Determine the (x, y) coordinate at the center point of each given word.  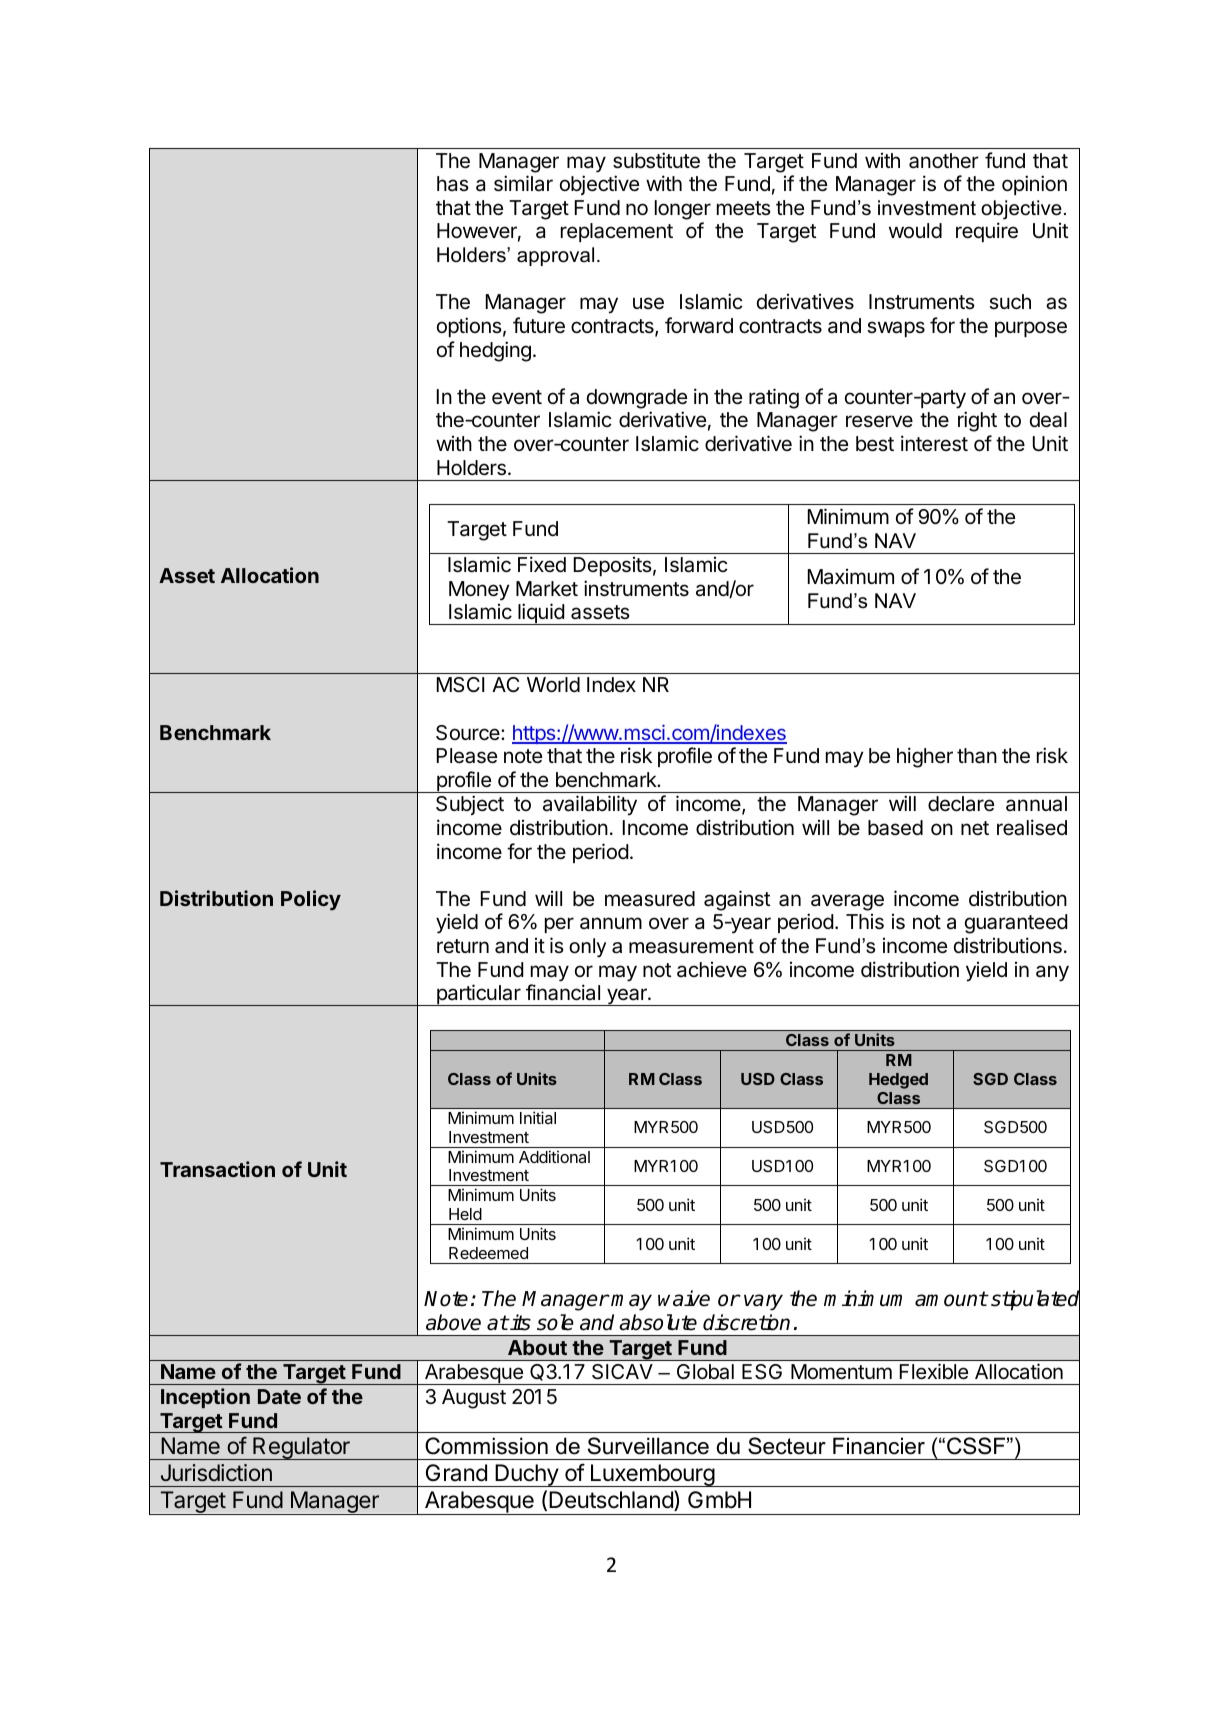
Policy (311, 900)
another (944, 161)
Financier (879, 1446)
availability (590, 805)
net (975, 828)
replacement (617, 232)
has (453, 183)
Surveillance (648, 1446)
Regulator (301, 1448)
